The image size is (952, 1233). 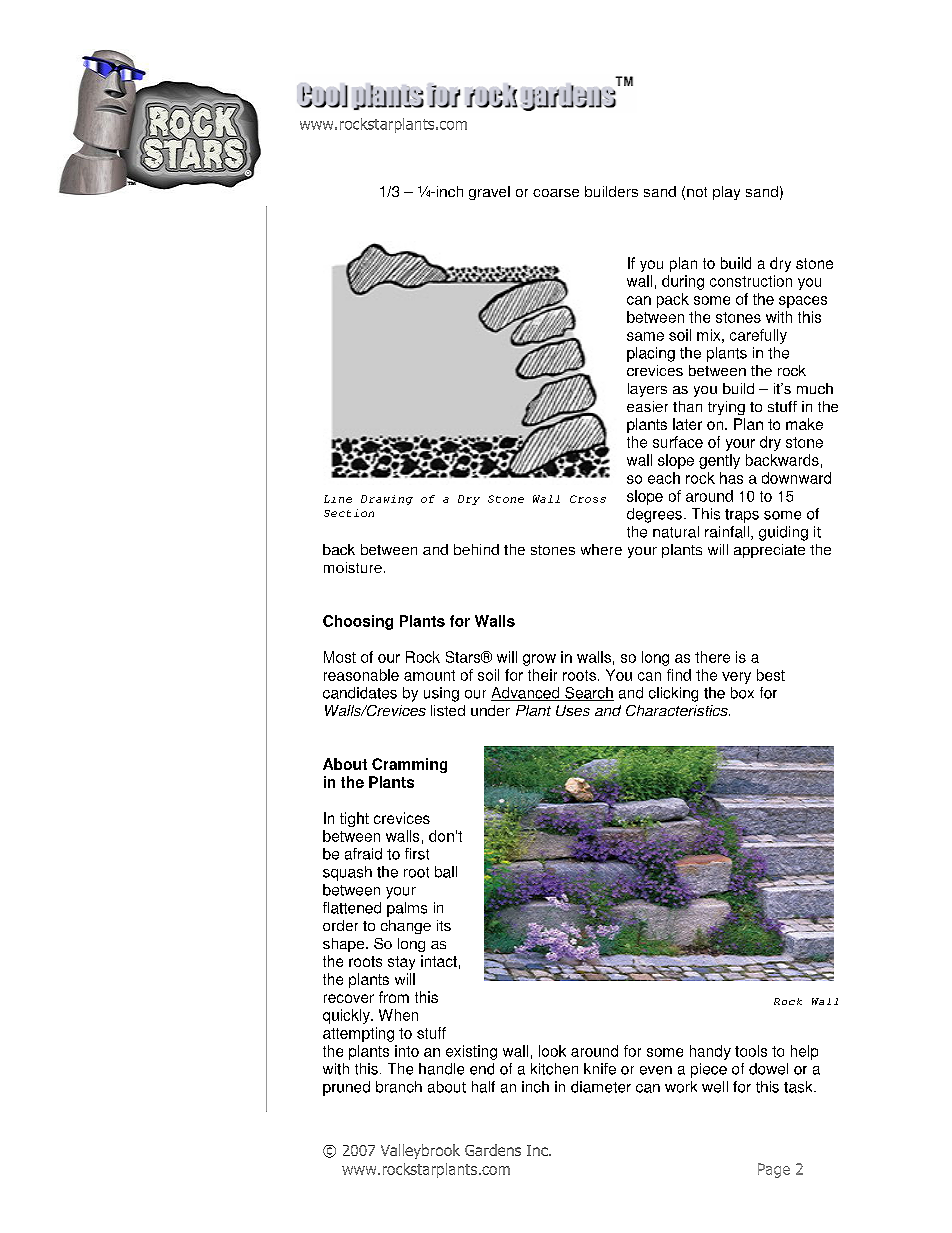 I want to click on first, so click(x=417, y=854).
